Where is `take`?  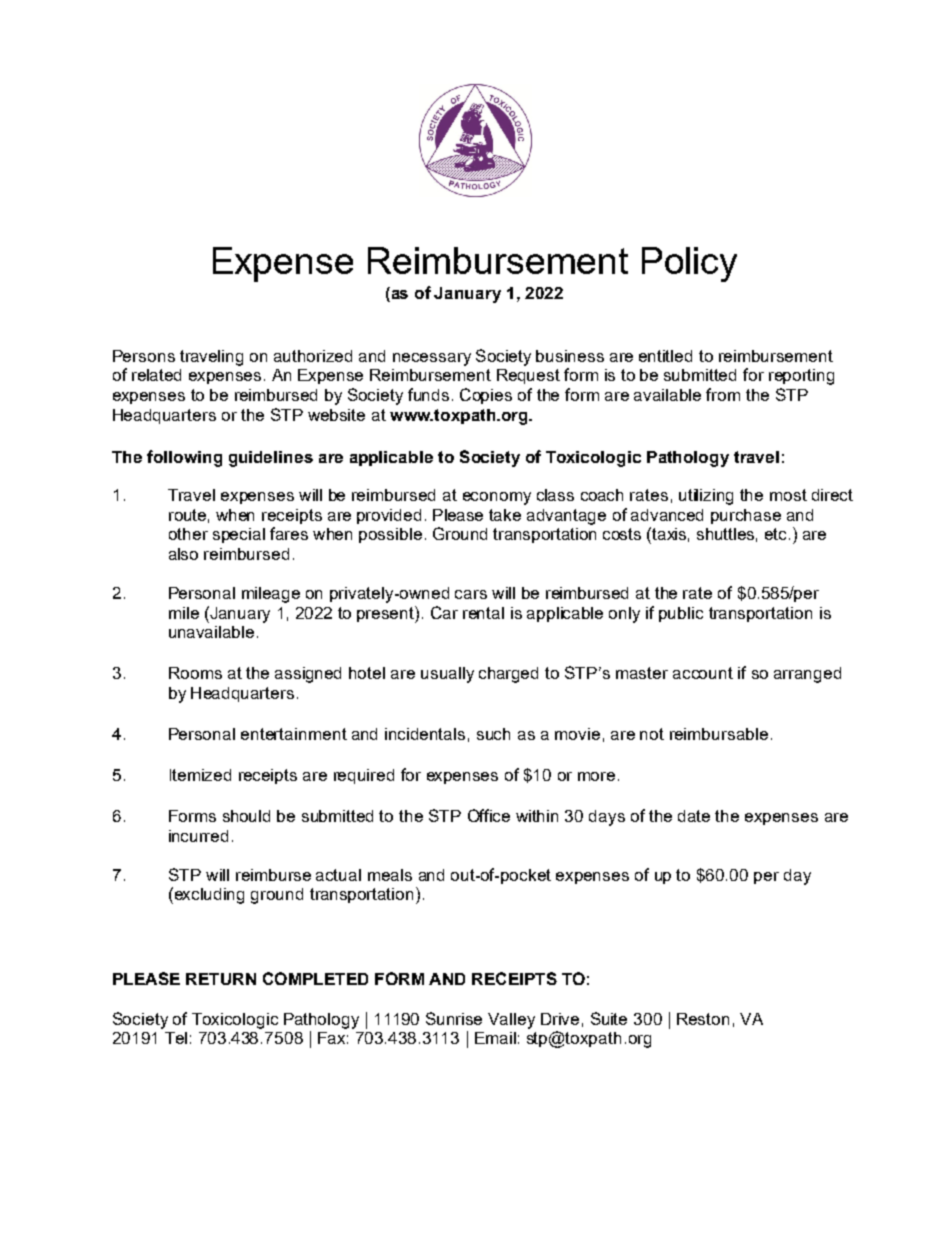
take is located at coordinates (505, 515).
